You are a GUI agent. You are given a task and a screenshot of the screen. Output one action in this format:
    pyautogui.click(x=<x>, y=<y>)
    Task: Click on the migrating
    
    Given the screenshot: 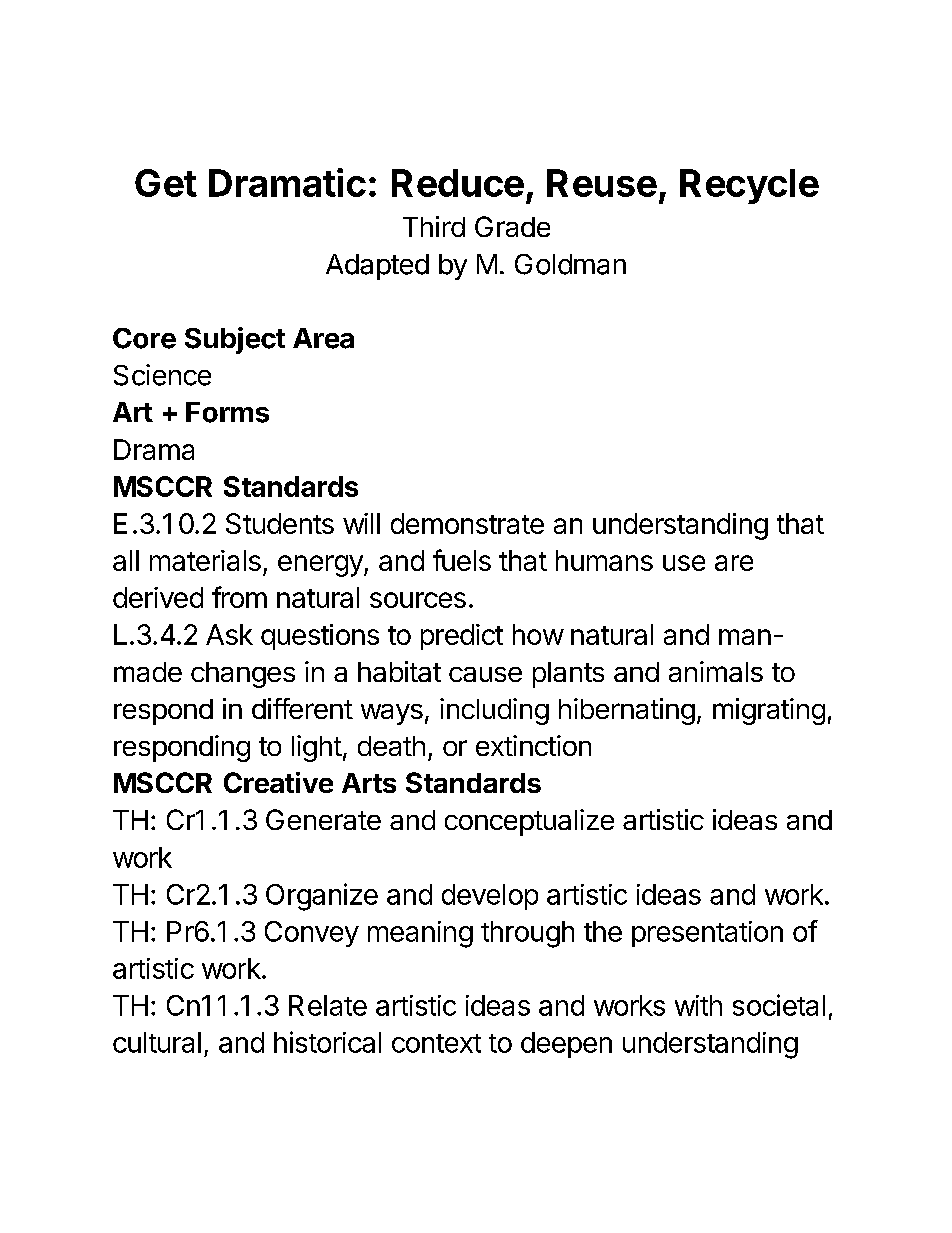 What is the action you would take?
    pyautogui.click(x=769, y=711)
